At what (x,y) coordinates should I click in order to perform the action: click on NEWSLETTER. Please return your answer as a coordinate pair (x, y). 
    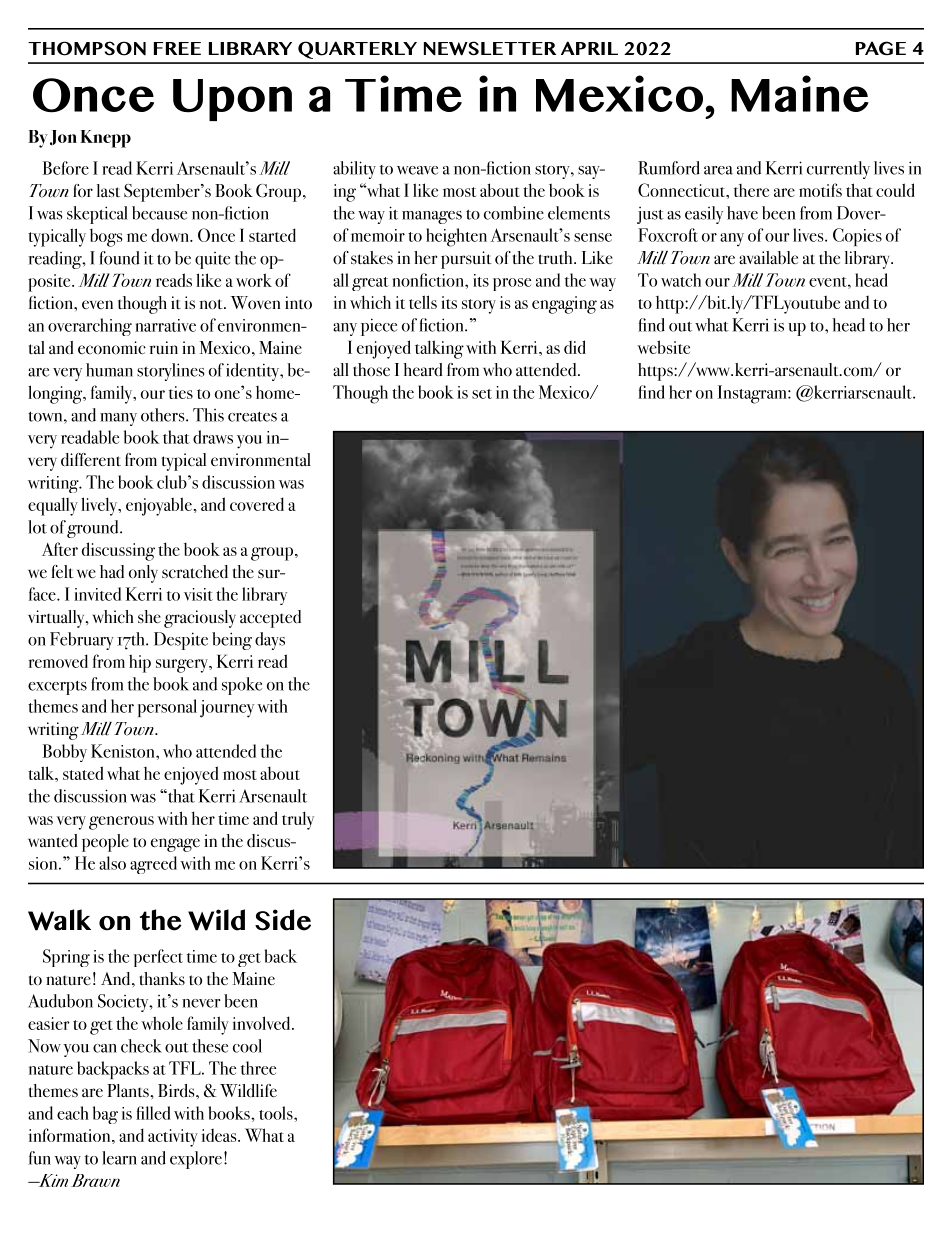
    Looking at the image, I should click on (490, 48).
